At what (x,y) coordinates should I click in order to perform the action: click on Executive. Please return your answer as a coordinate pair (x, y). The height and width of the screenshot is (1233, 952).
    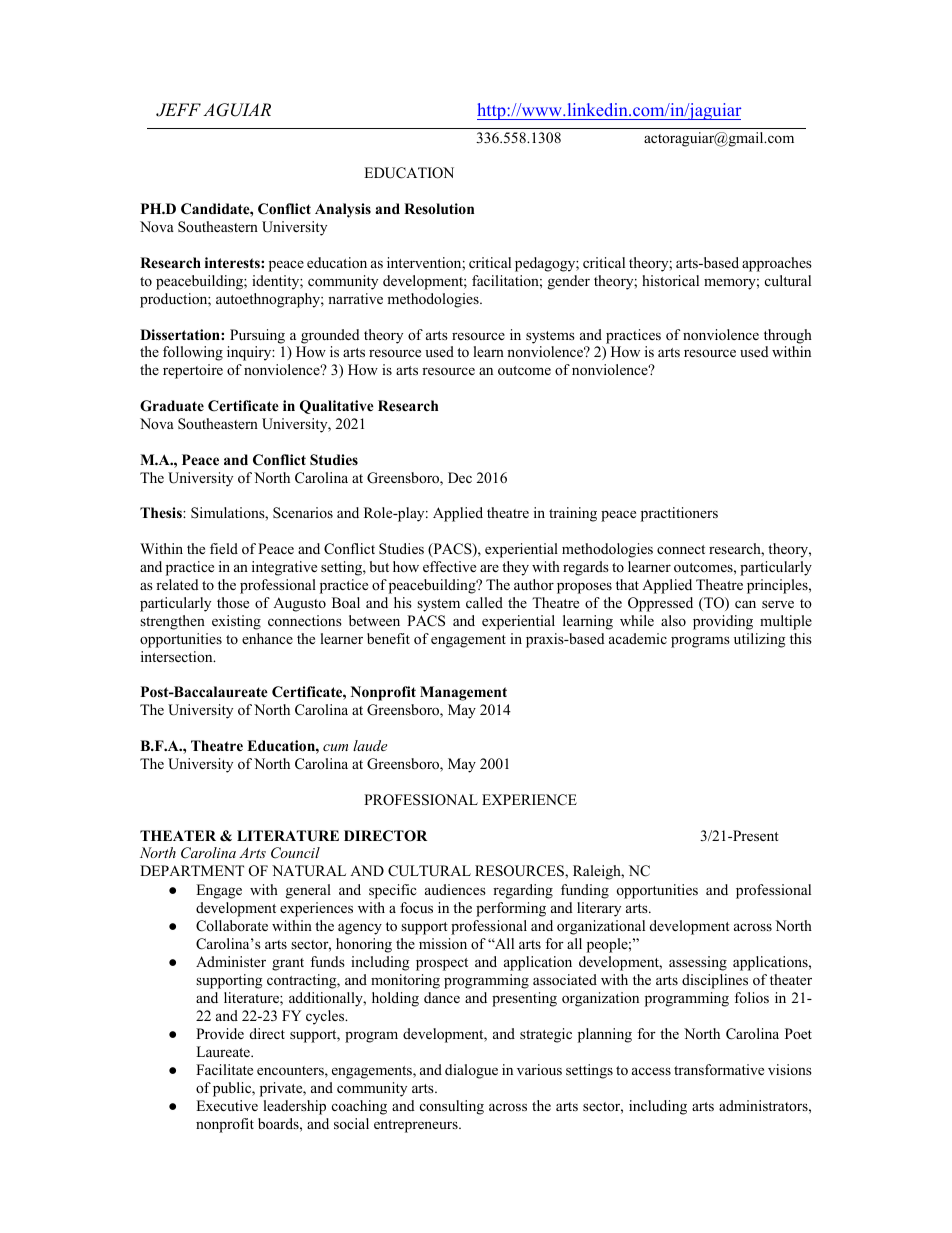
    Looking at the image, I should click on (227, 1105).
